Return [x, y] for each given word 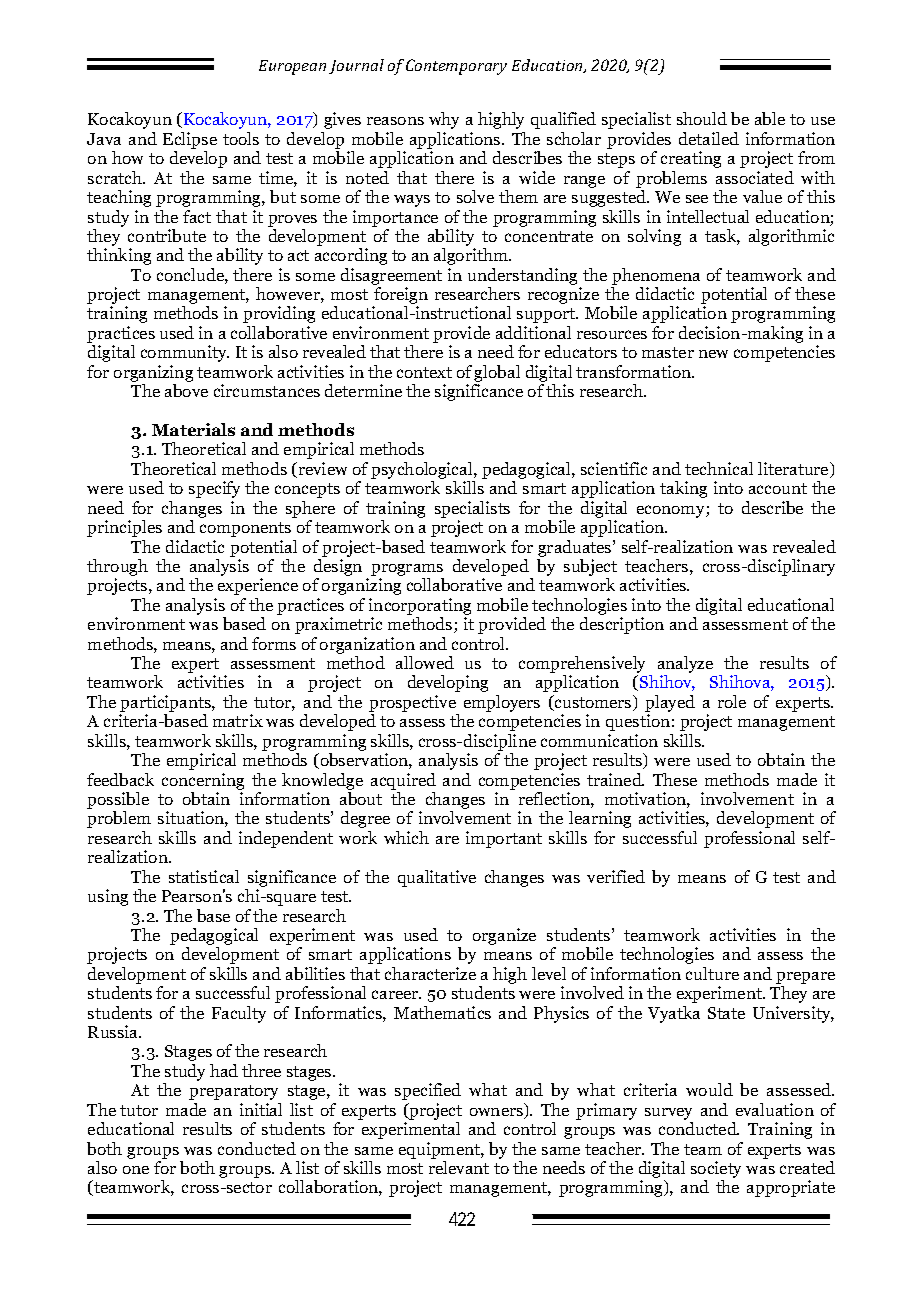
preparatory [233, 1092]
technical [719, 468]
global [497, 375]
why [444, 120]
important [504, 839]
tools [241, 138]
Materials [193, 429]
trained [615, 779]
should [702, 118]
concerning [203, 781]
